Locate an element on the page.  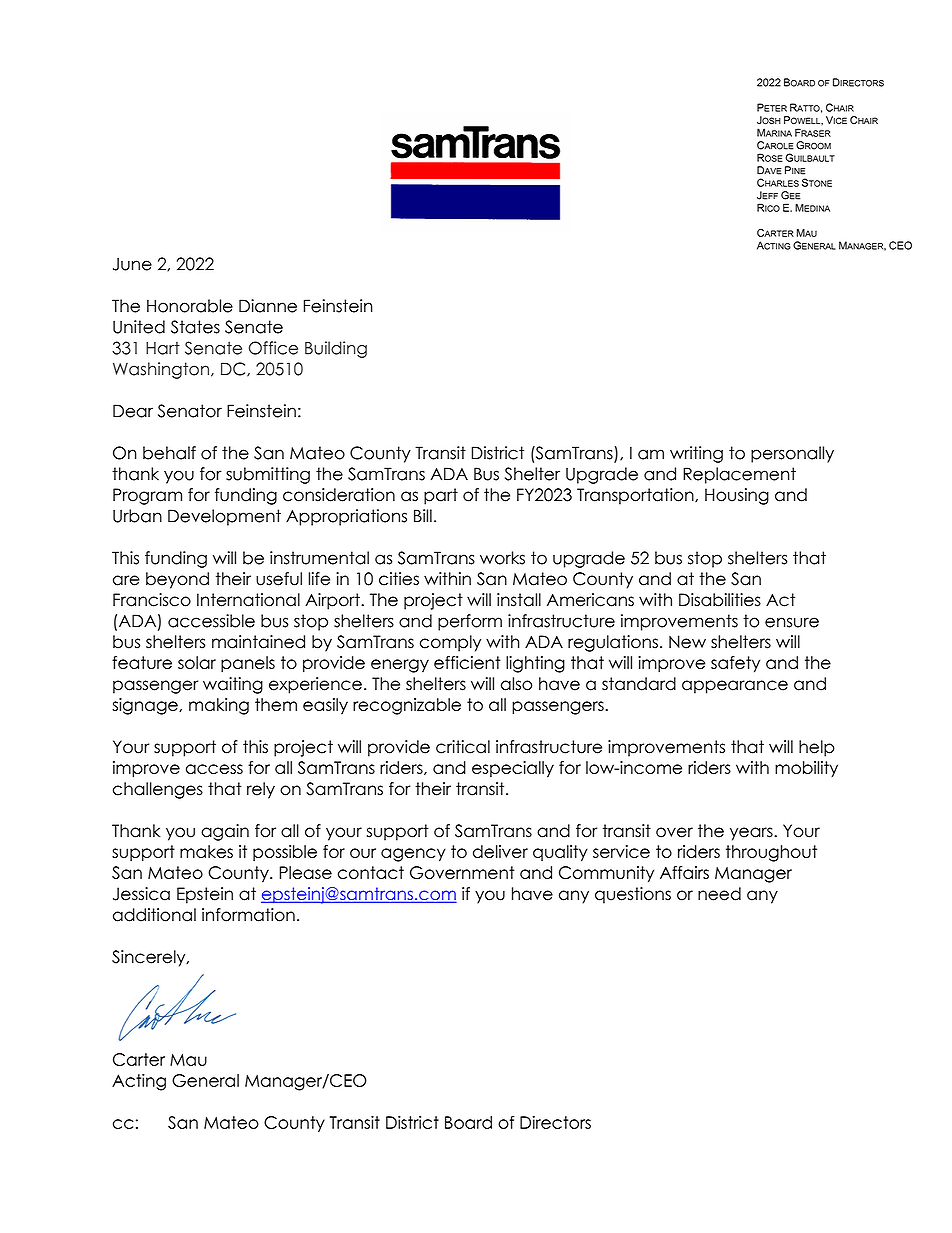
beyond is located at coordinates (177, 580).
